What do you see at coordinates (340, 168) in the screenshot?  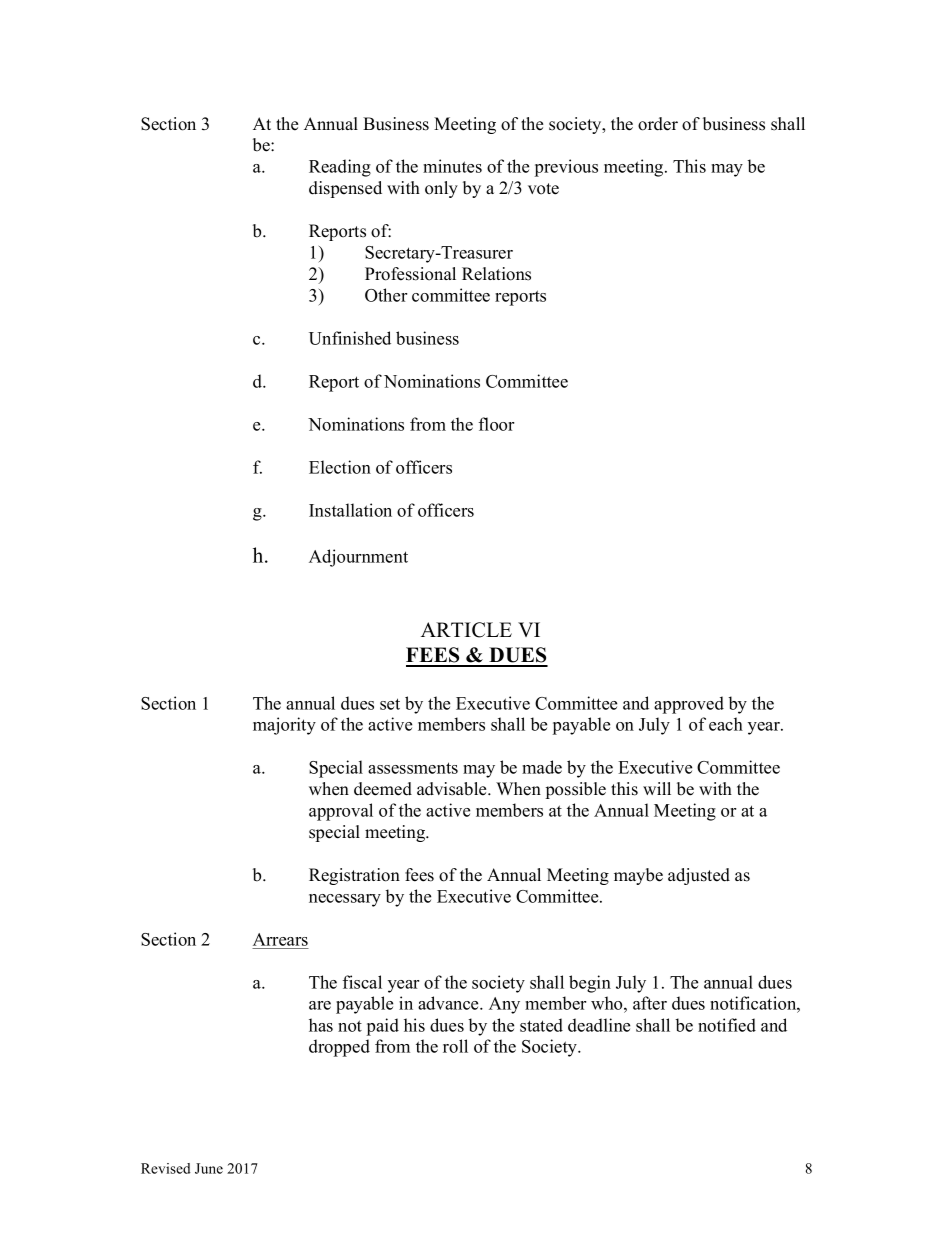 I see `Reading` at bounding box center [340, 168].
